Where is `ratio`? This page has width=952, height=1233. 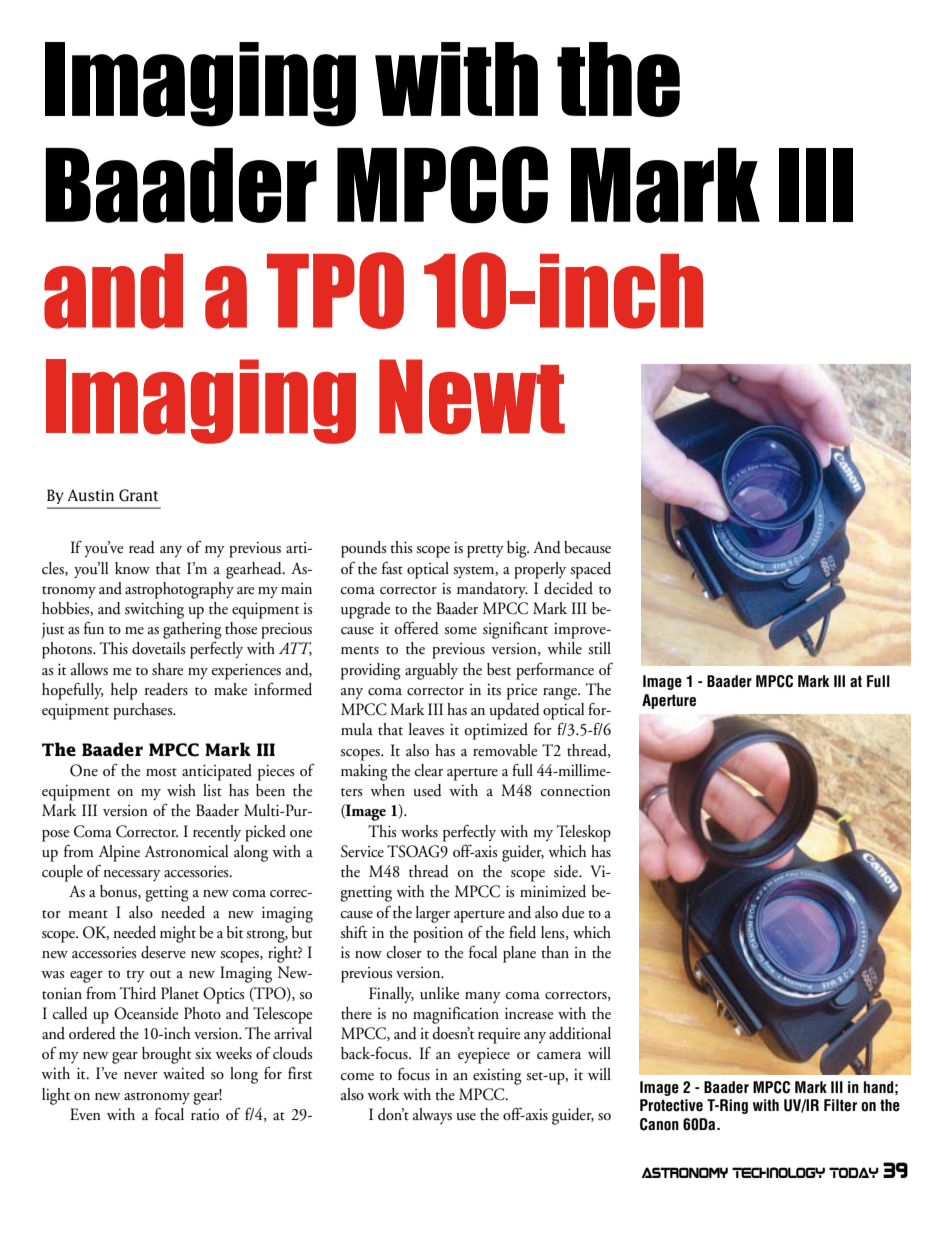 ratio is located at coordinates (205, 1114).
